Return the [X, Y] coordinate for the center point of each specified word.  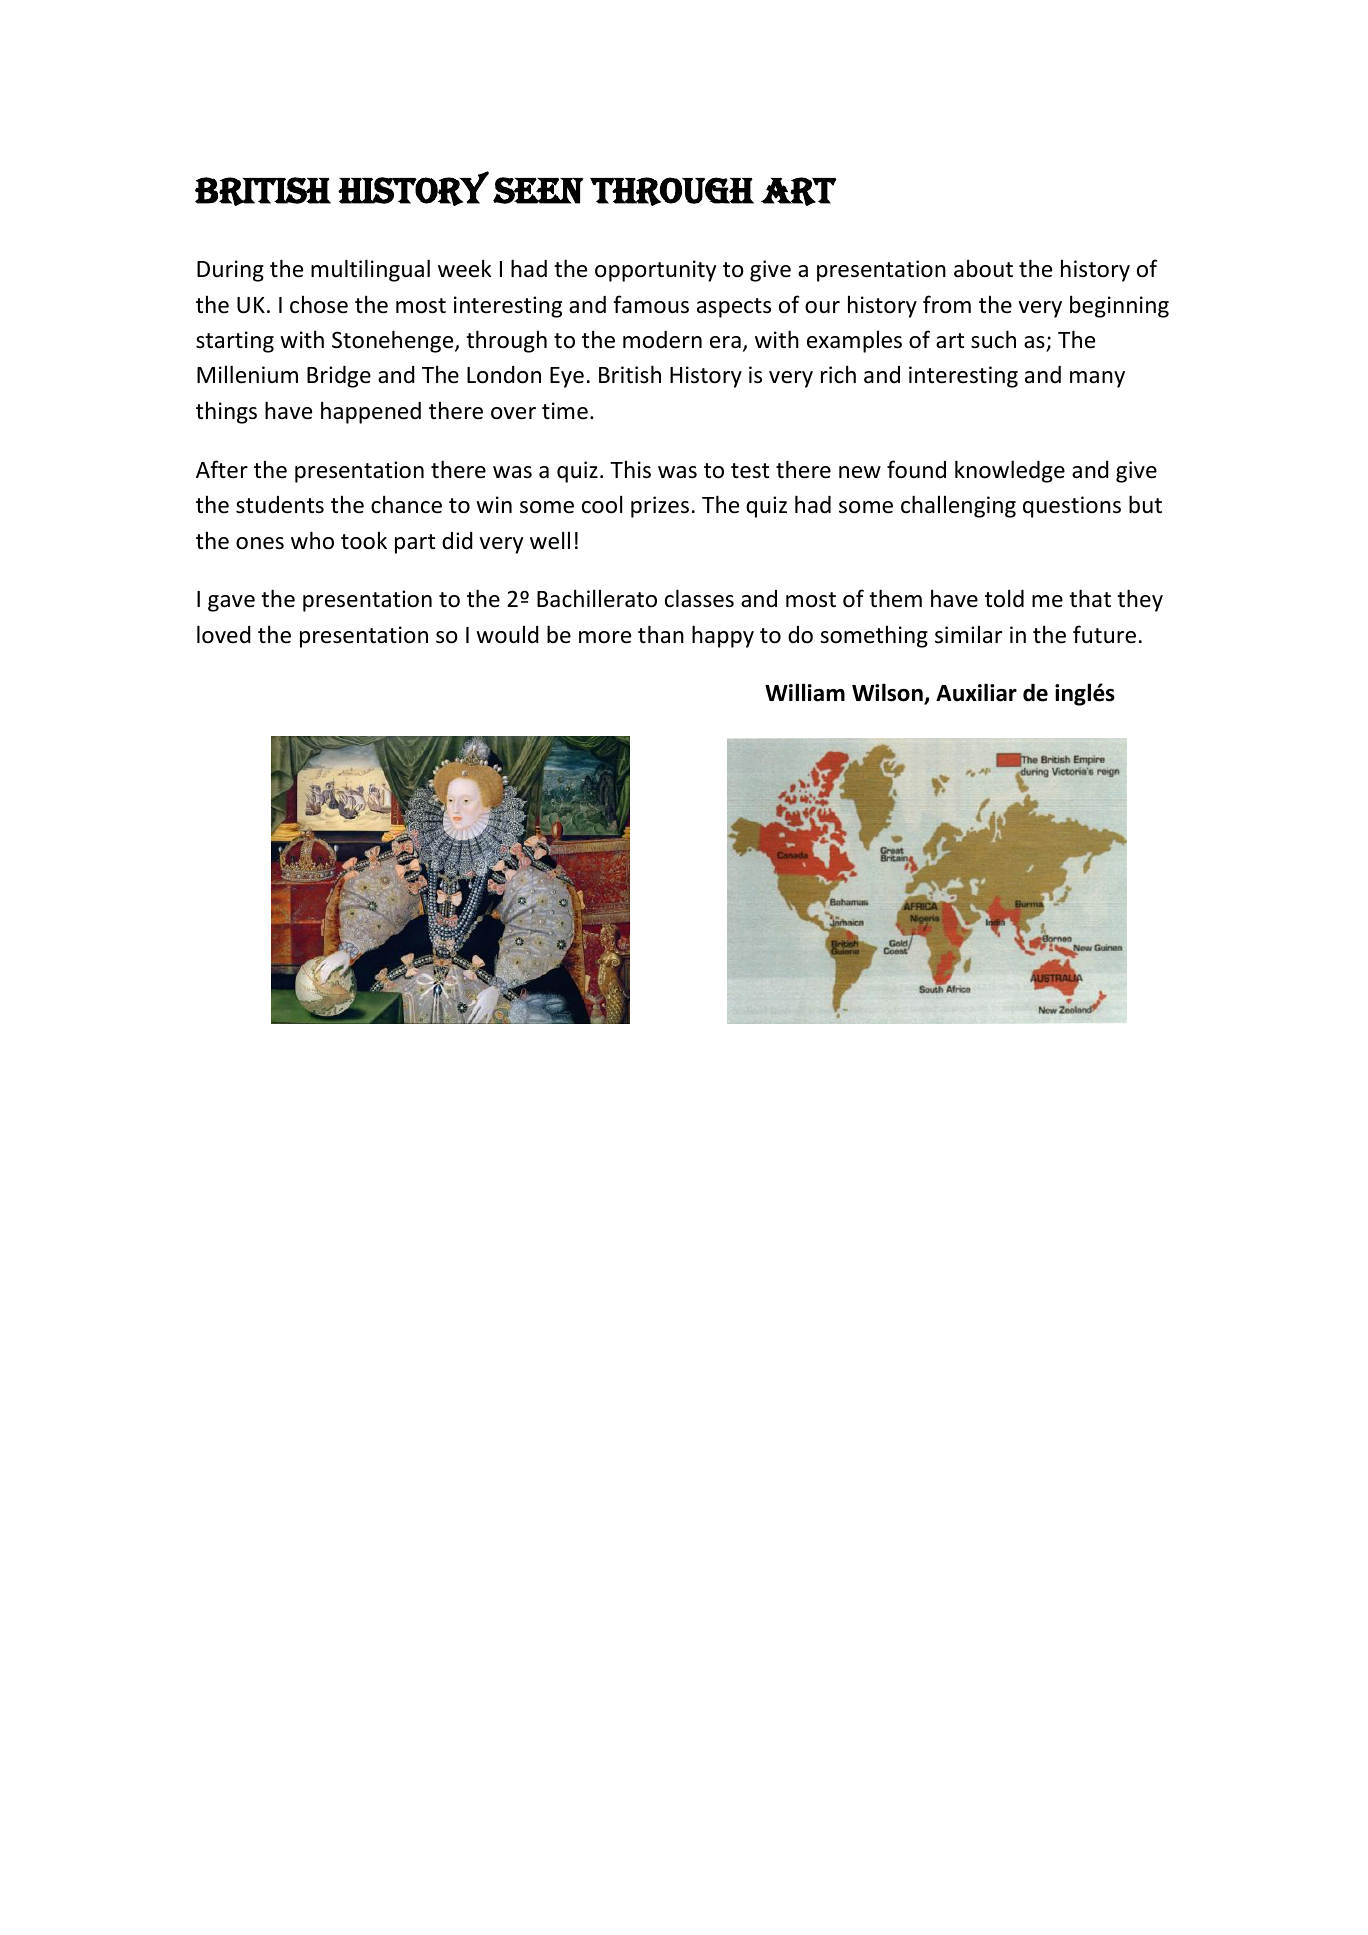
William [805, 692]
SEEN [538, 190]
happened [371, 412]
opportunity [655, 271]
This [630, 469]
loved [224, 634]
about [983, 268]
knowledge [1010, 471]
